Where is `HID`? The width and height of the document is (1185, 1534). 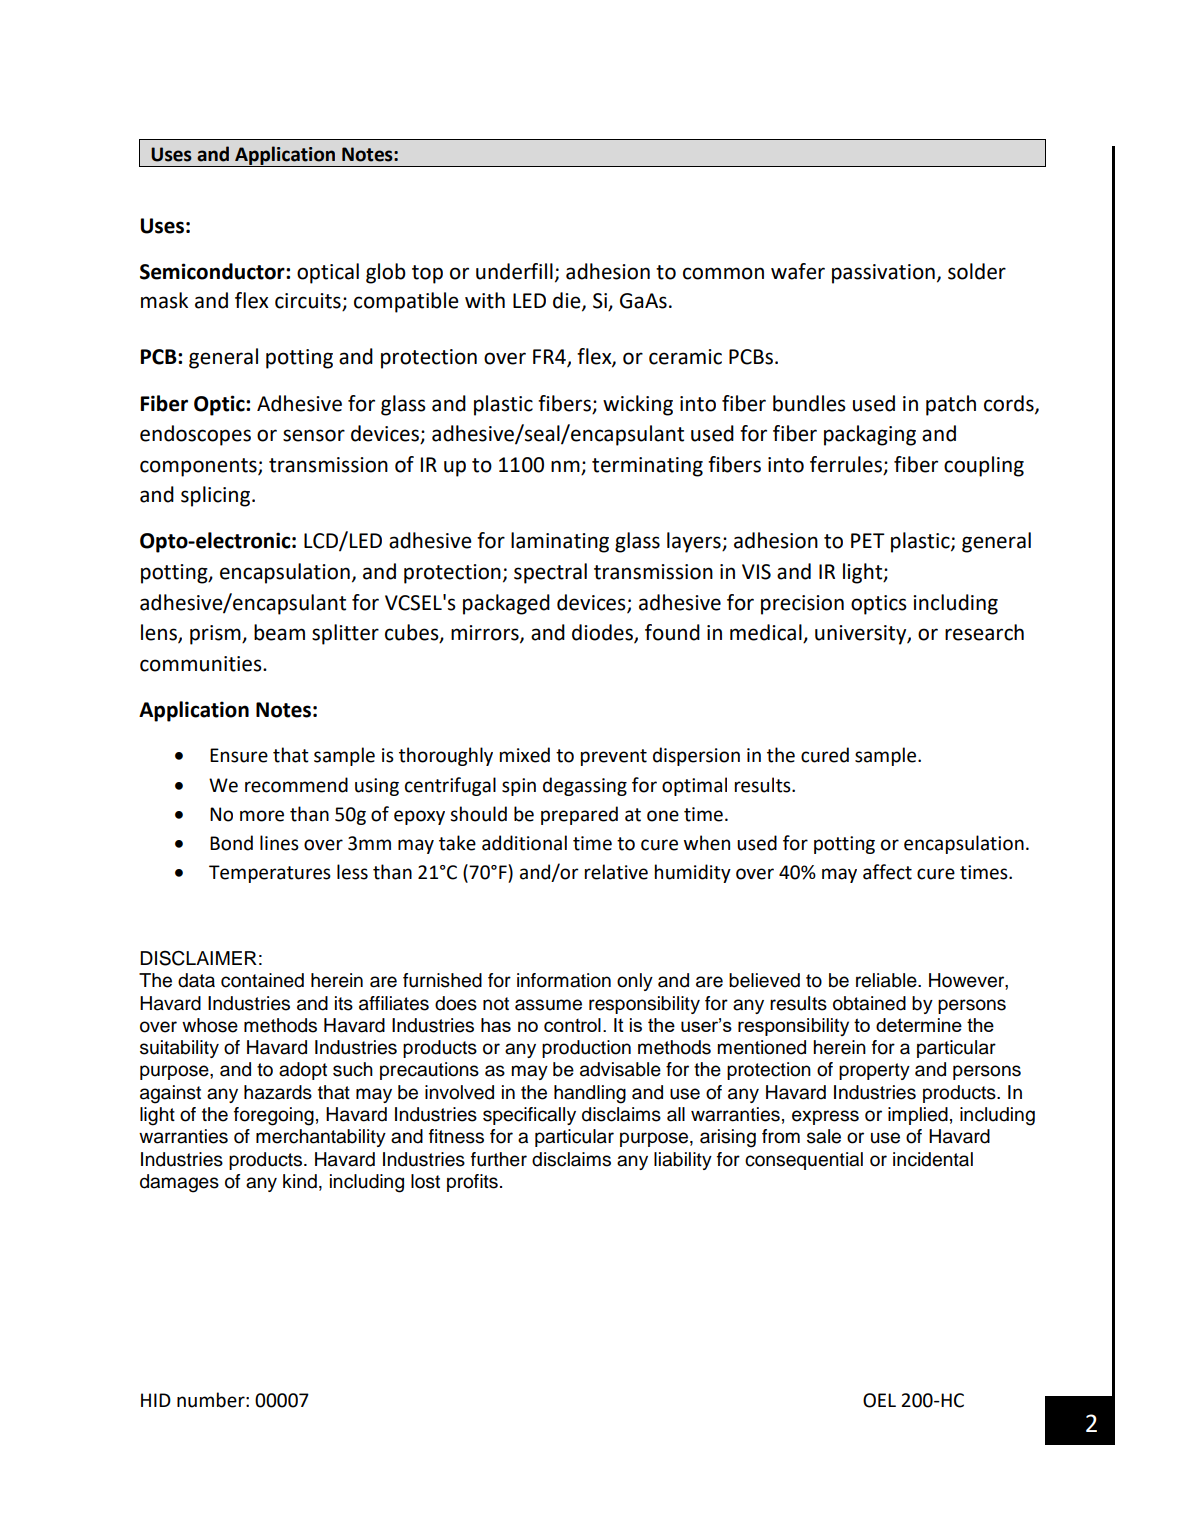
HID is located at coordinates (156, 1400).
